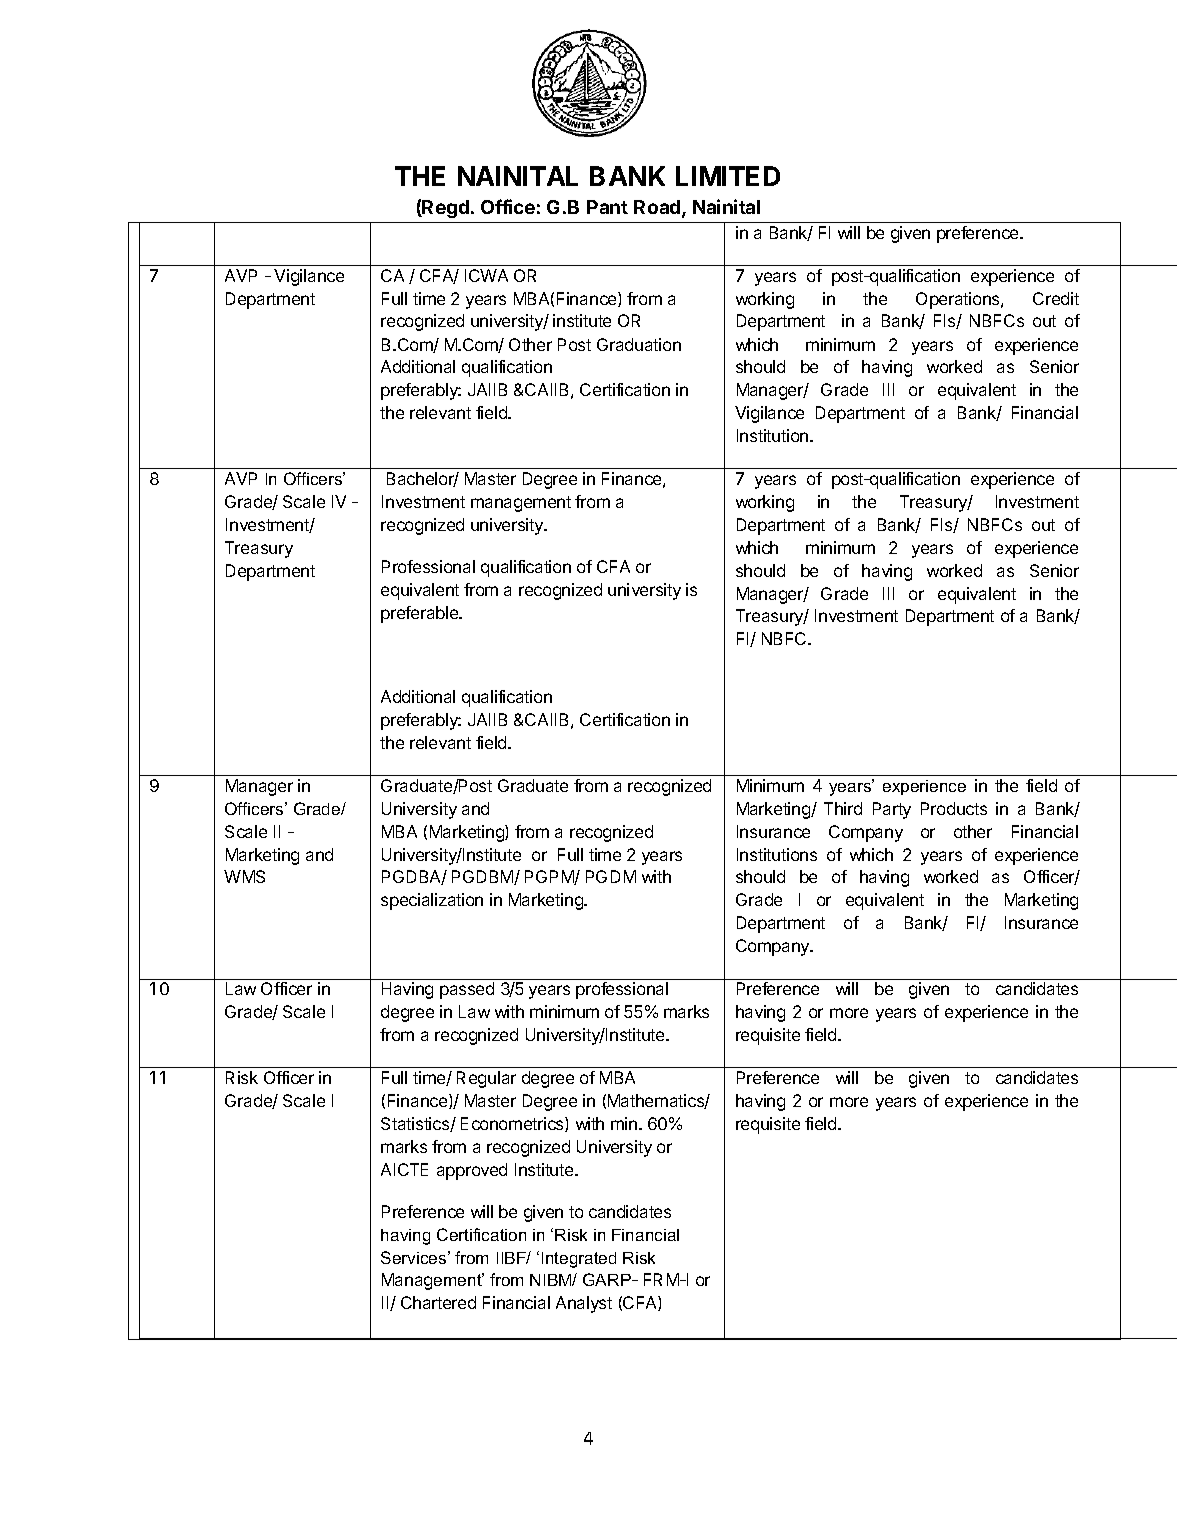 The width and height of the image is (1177, 1523). What do you see at coordinates (584, 1304) in the image?
I see `Analyst` at bounding box center [584, 1304].
